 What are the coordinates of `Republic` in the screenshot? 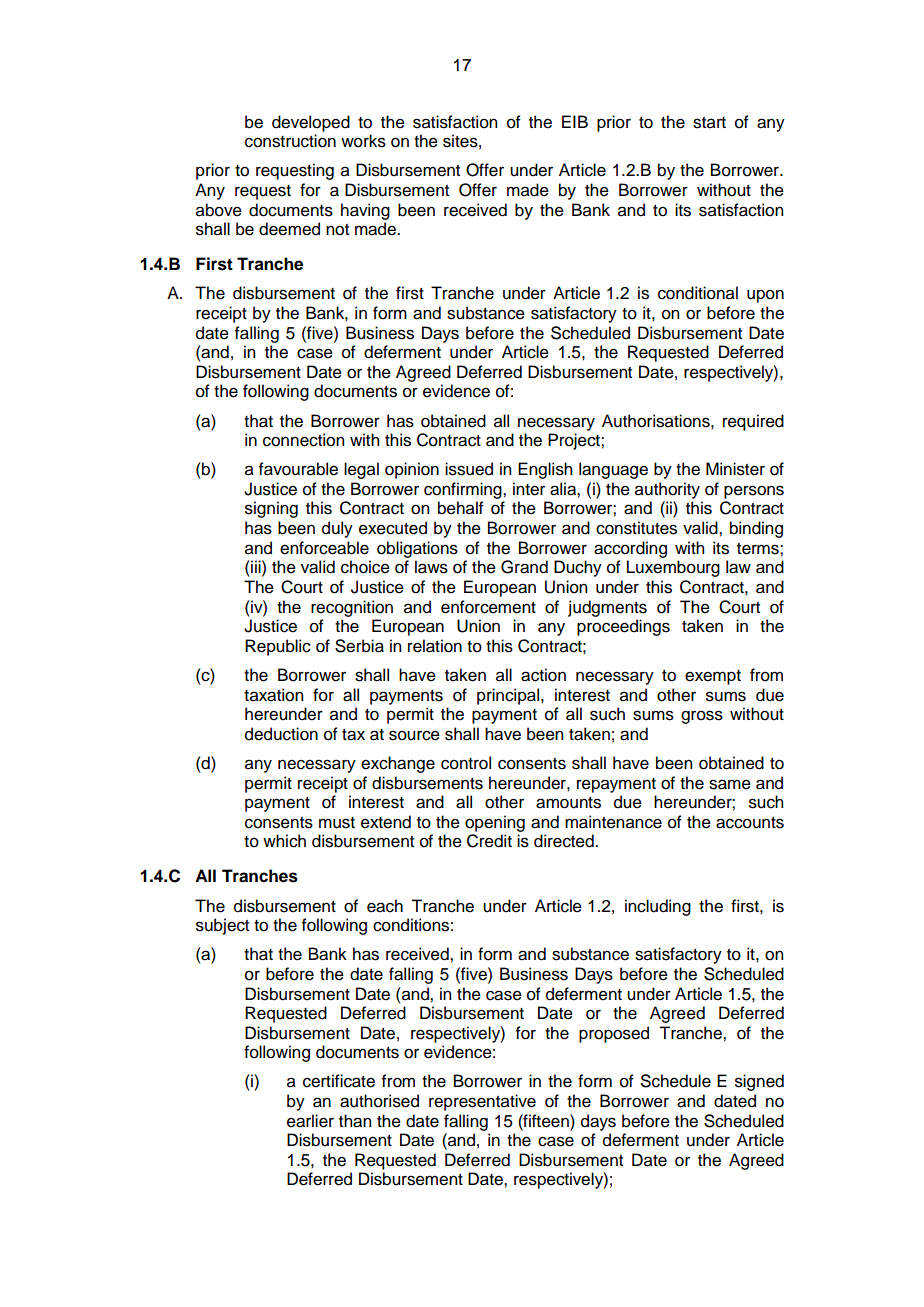 It's located at (278, 647).
